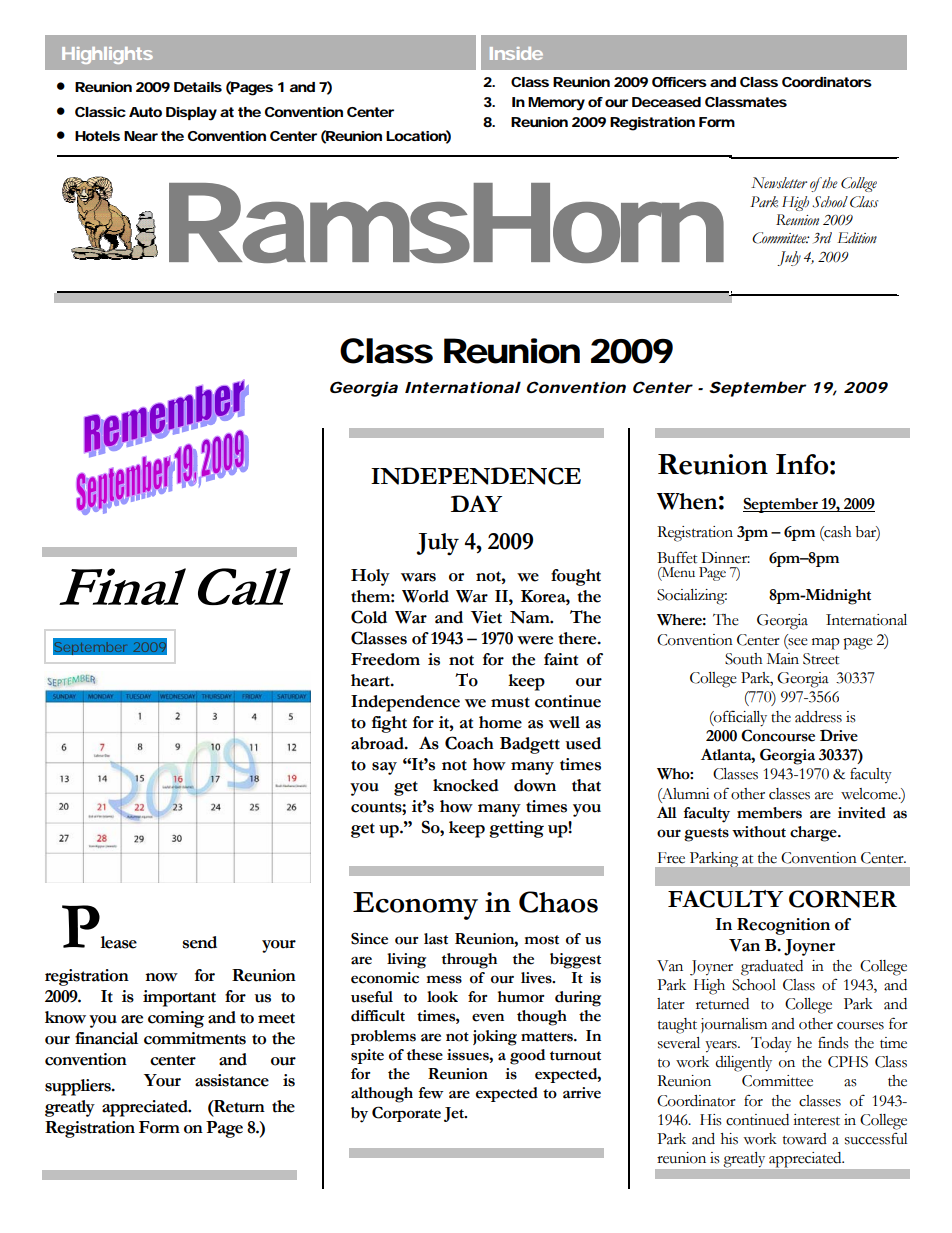  I want to click on interest, so click(816, 1120).
